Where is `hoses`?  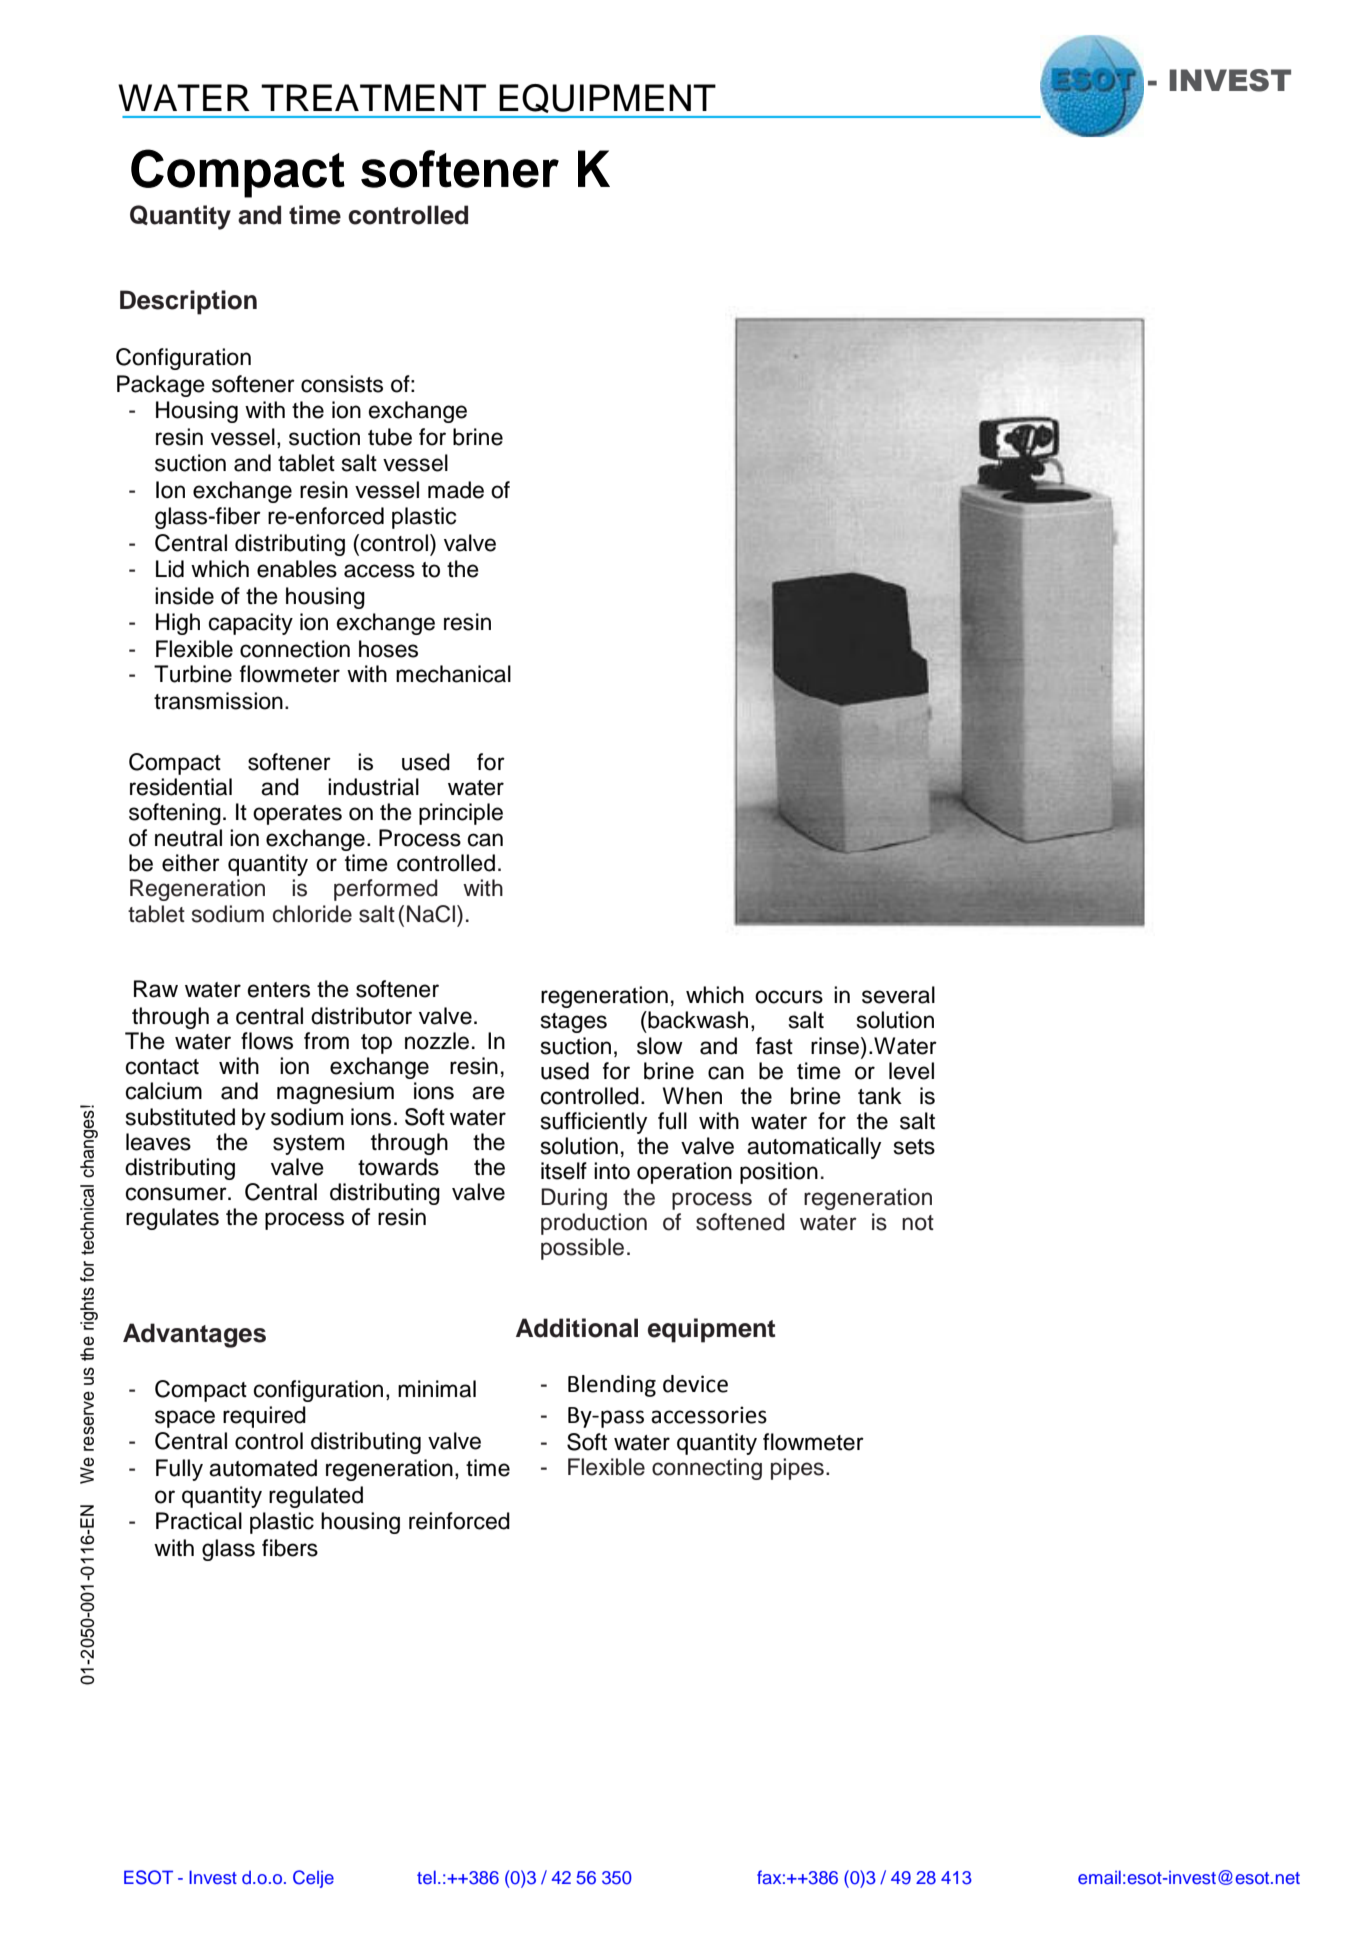 hoses is located at coordinates (388, 649).
